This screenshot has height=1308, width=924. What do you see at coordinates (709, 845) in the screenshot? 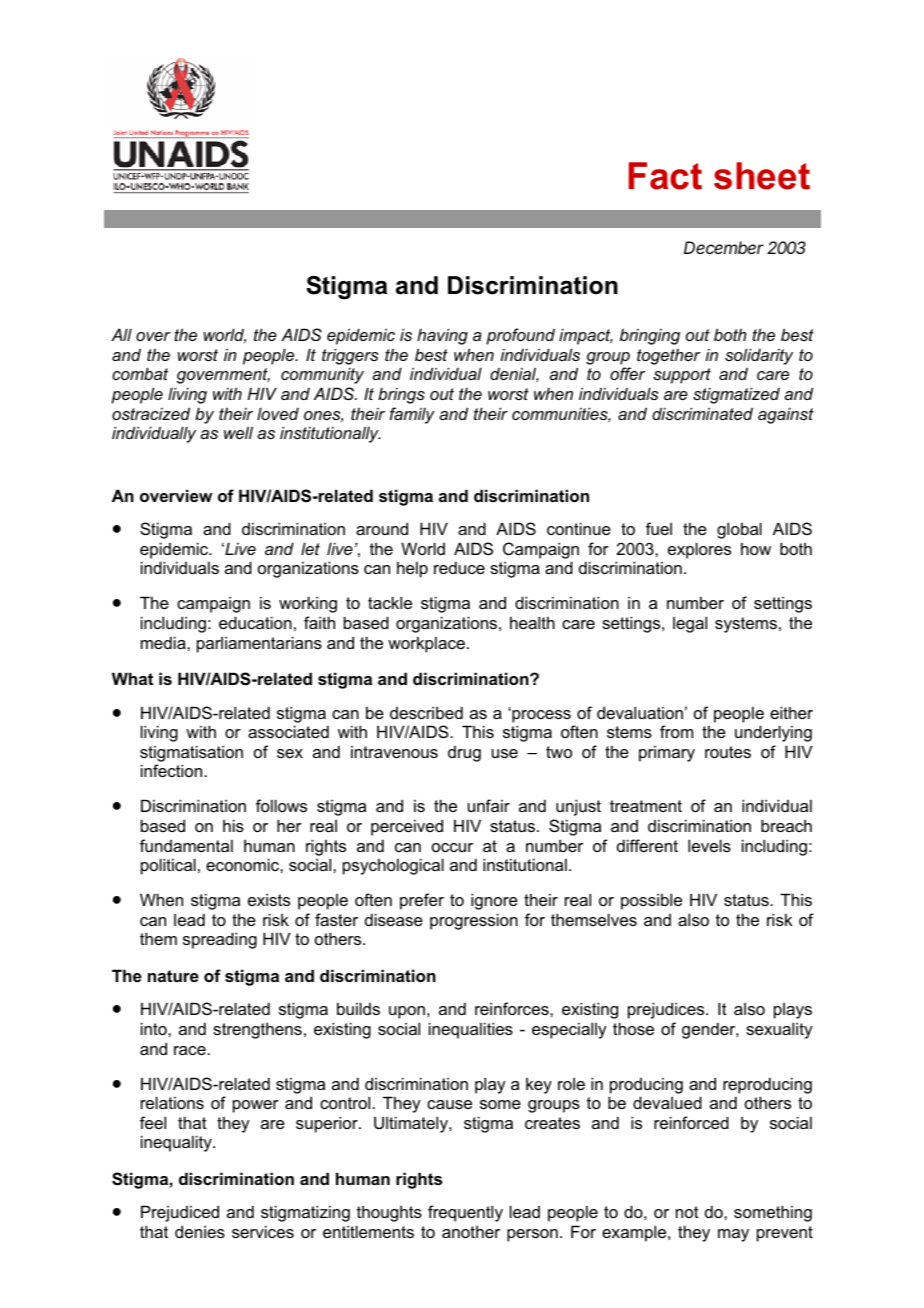
I see `levels` at bounding box center [709, 845].
